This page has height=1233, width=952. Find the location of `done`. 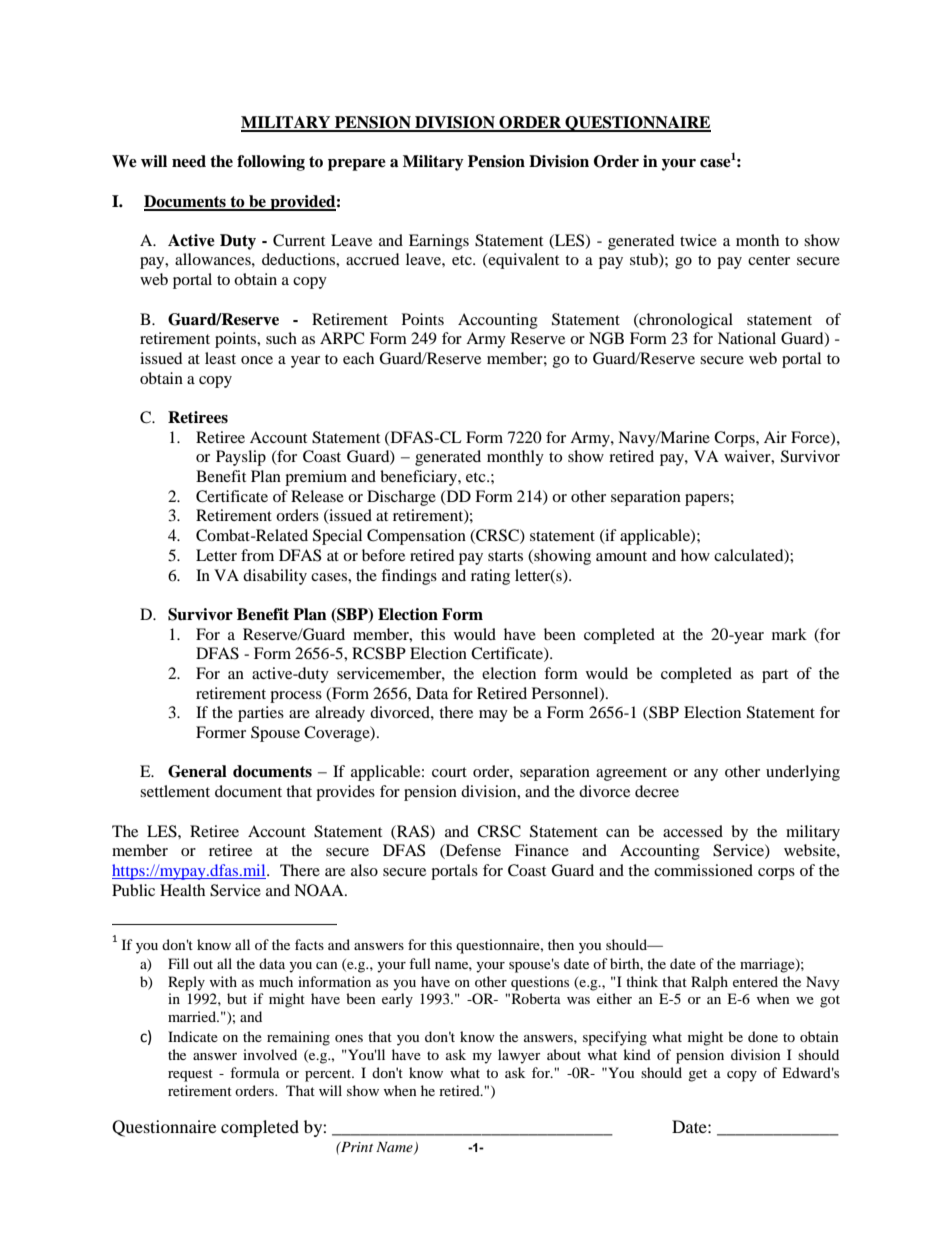

done is located at coordinates (763, 1036).
